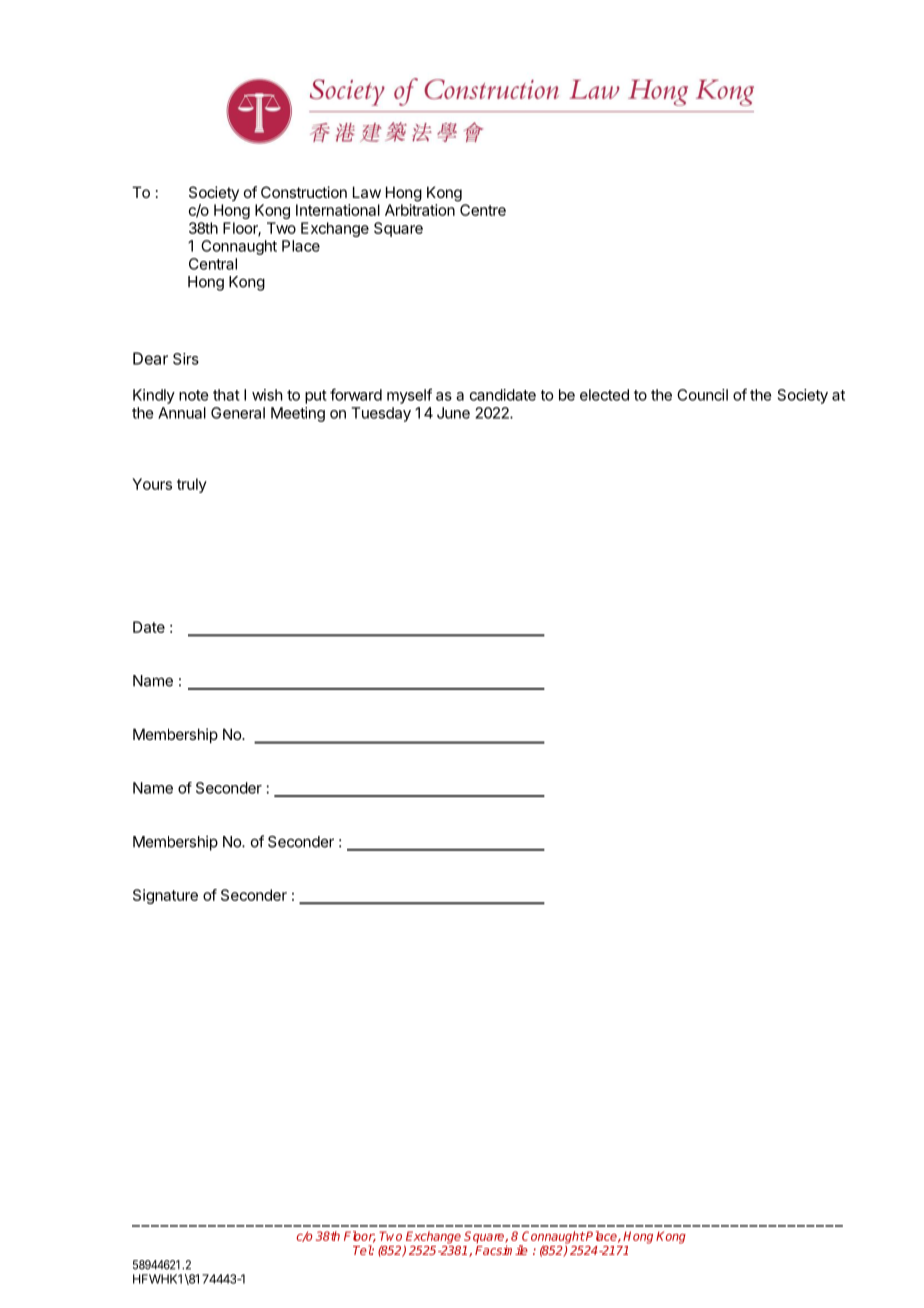 Image resolution: width=924 pixels, height=1308 pixels. What do you see at coordinates (420, 210) in the screenshot?
I see `Arbitration` at bounding box center [420, 210].
